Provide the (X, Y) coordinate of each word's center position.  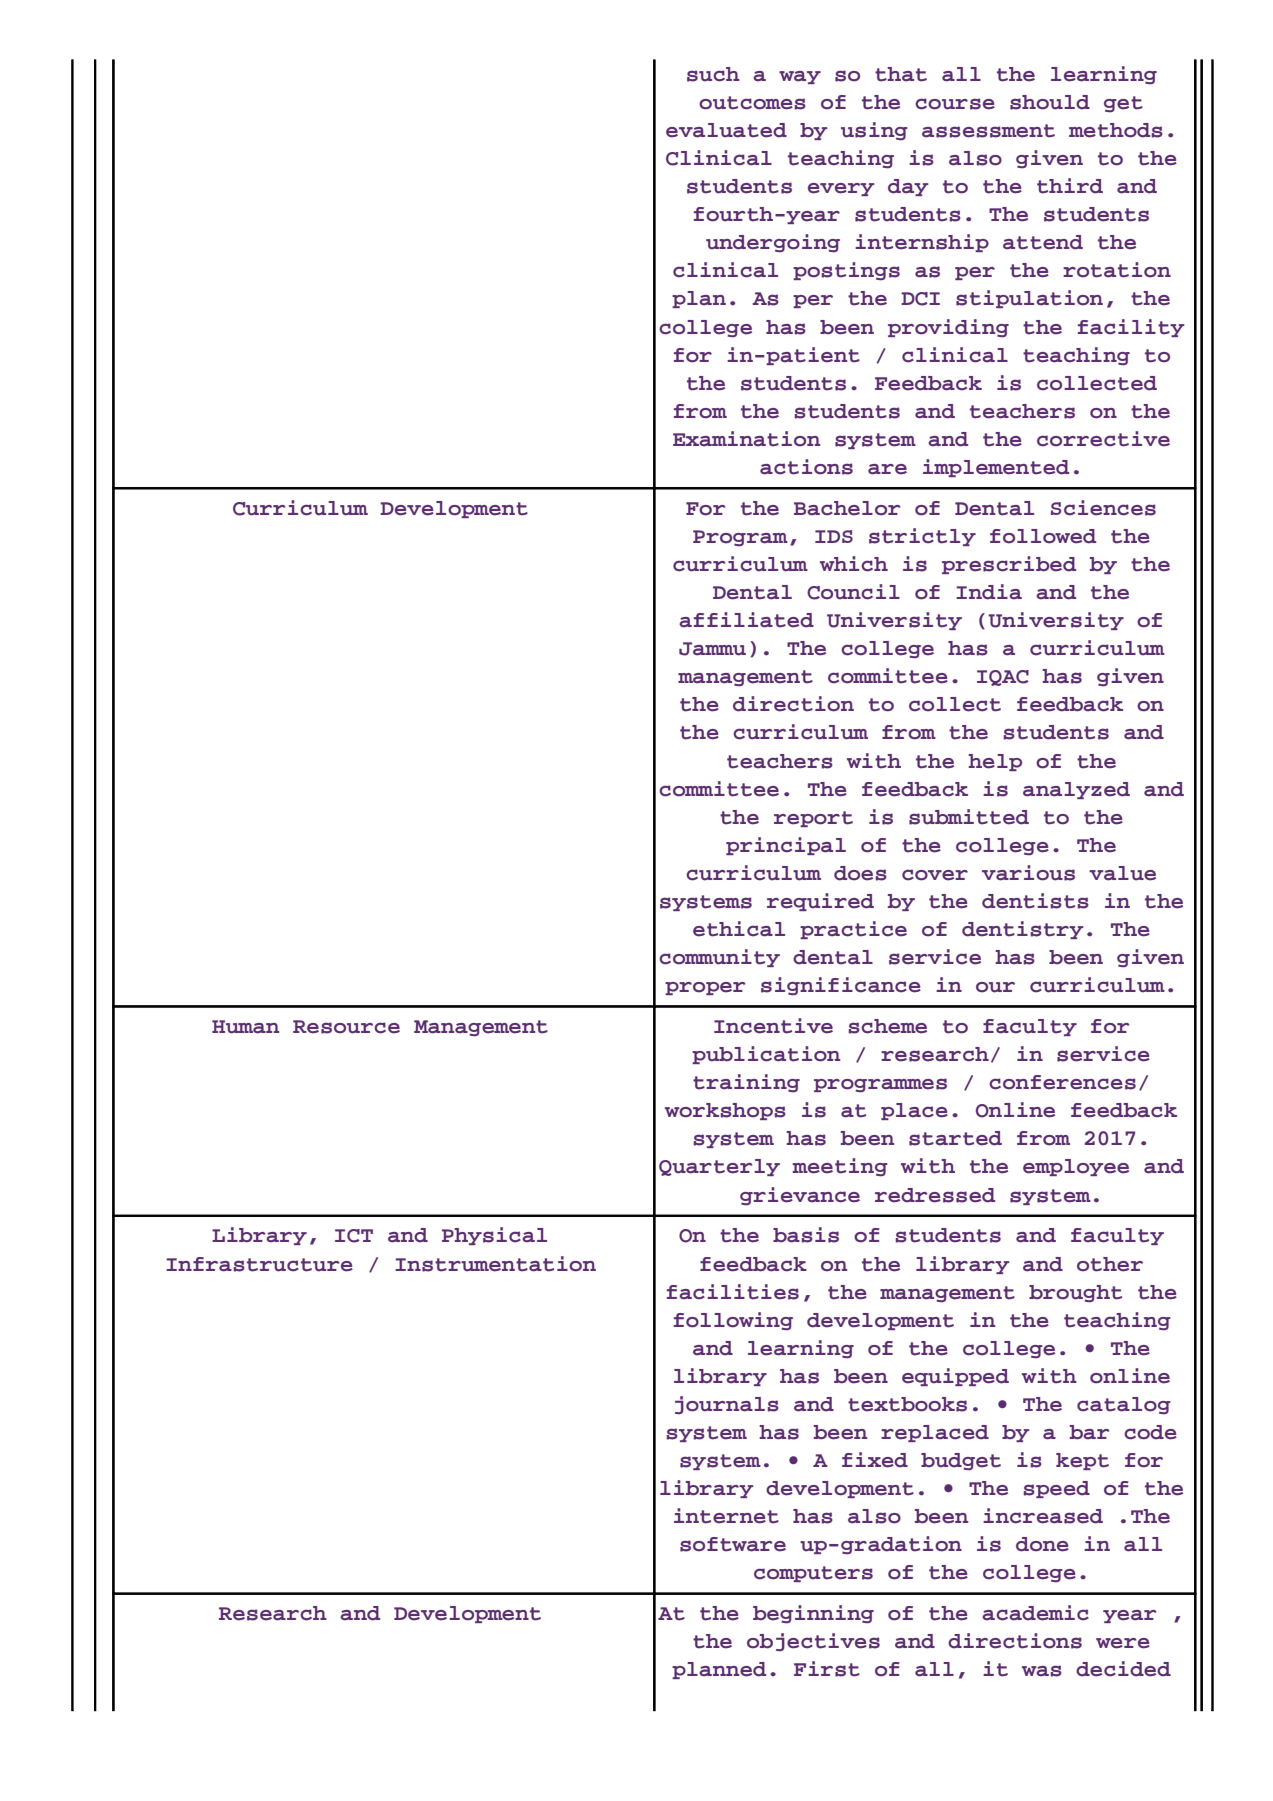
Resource (346, 1027)
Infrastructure (259, 1264)
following (733, 1321)
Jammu (712, 649)
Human (245, 1027)
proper (705, 988)
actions (806, 467)
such (713, 74)
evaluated (726, 130)
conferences (1062, 1082)
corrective (1103, 439)
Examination (746, 439)
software (733, 1544)
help (995, 762)
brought (1075, 1294)
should (1050, 102)
